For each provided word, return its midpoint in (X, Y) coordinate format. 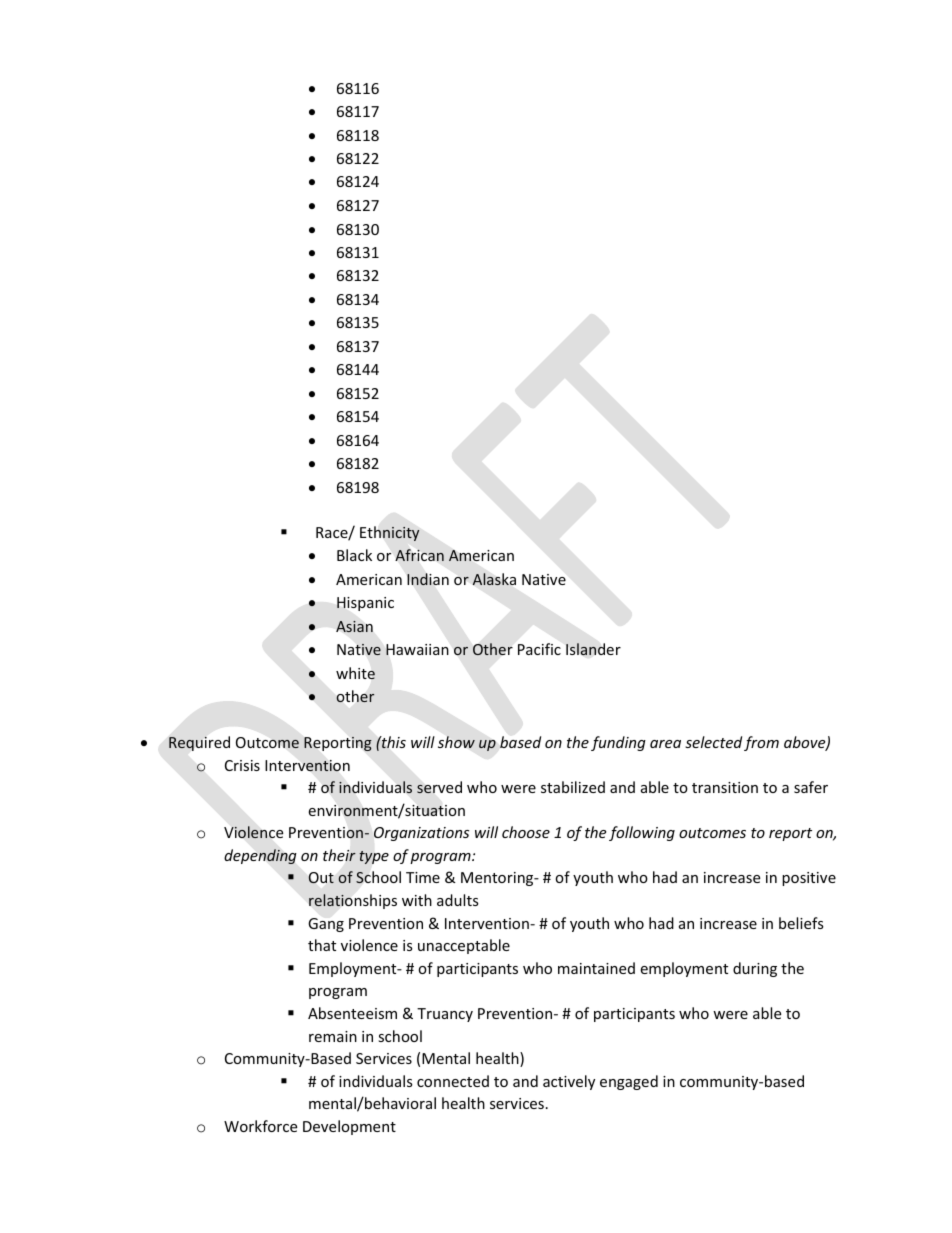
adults (458, 900)
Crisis (242, 765)
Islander (593, 649)
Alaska (494, 579)
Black (354, 555)
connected (453, 1081)
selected (713, 742)
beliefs (801, 923)
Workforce (260, 1126)
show (456, 742)
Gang (326, 925)
